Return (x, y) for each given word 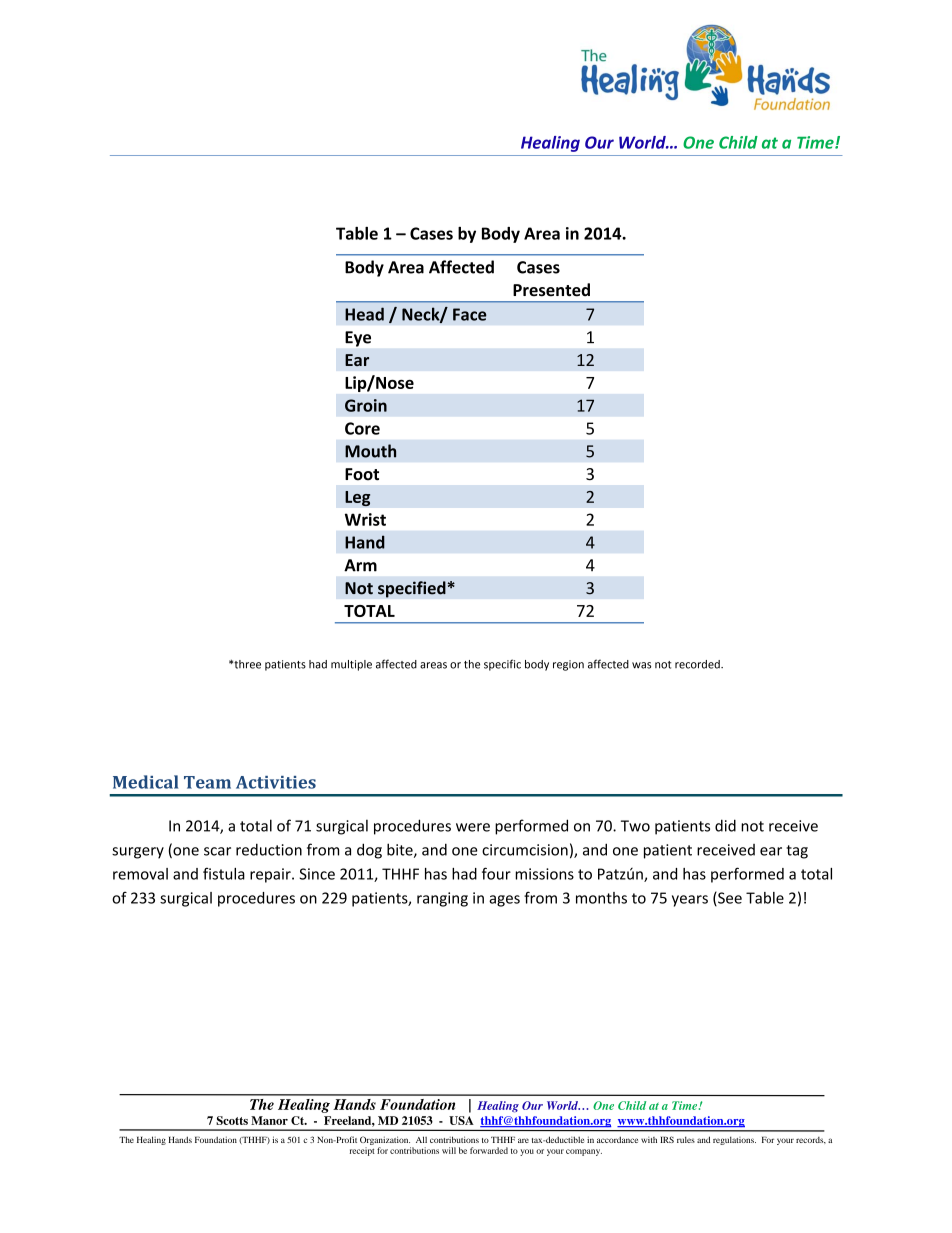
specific (502, 665)
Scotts (232, 1120)
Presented (551, 290)
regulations (734, 1140)
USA (461, 1120)
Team (207, 782)
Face (470, 314)
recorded (698, 664)
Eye (358, 339)
